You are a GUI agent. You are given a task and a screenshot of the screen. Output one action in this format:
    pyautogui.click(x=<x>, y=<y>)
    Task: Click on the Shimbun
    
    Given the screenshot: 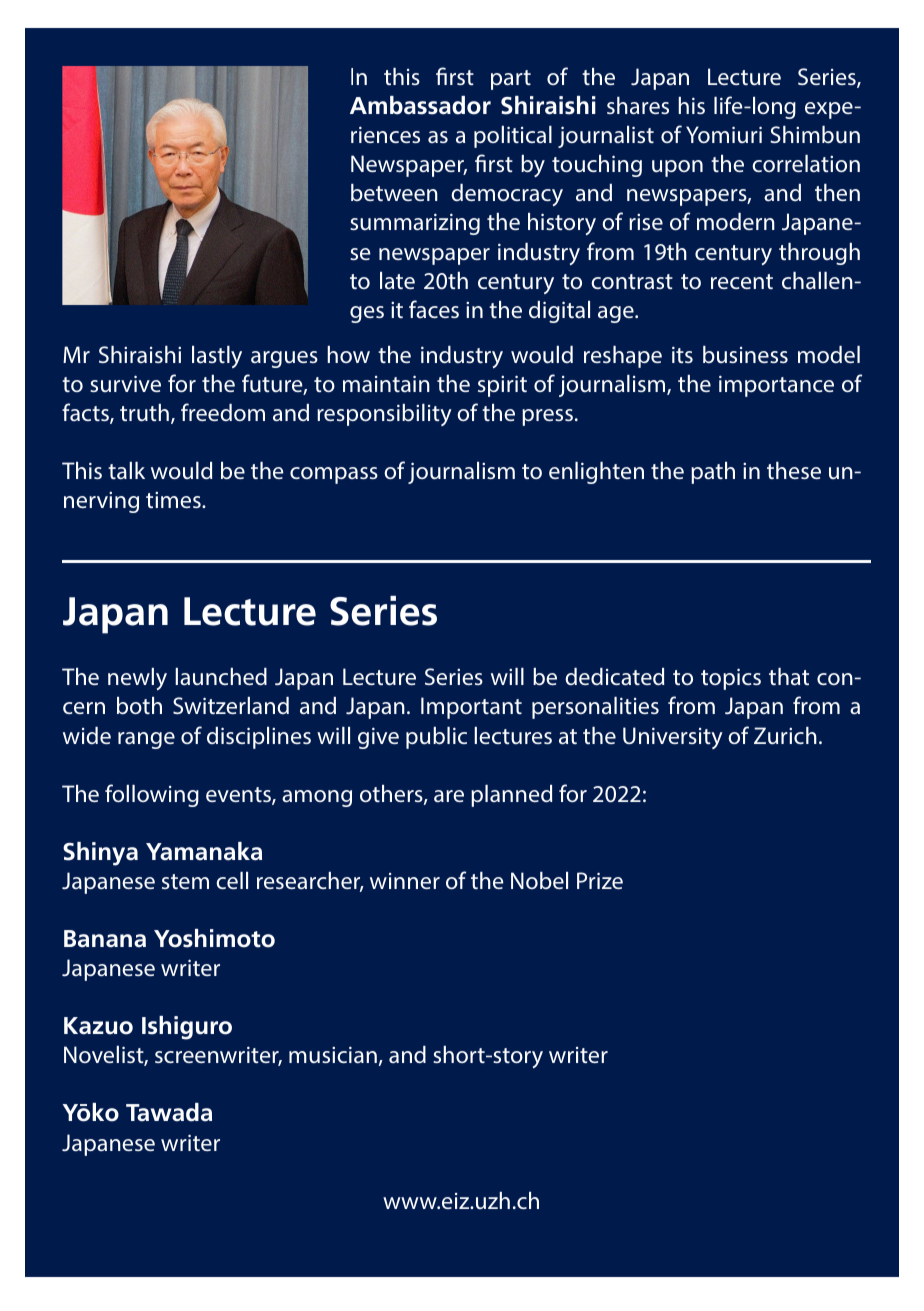 What is the action you would take?
    pyautogui.click(x=815, y=135)
